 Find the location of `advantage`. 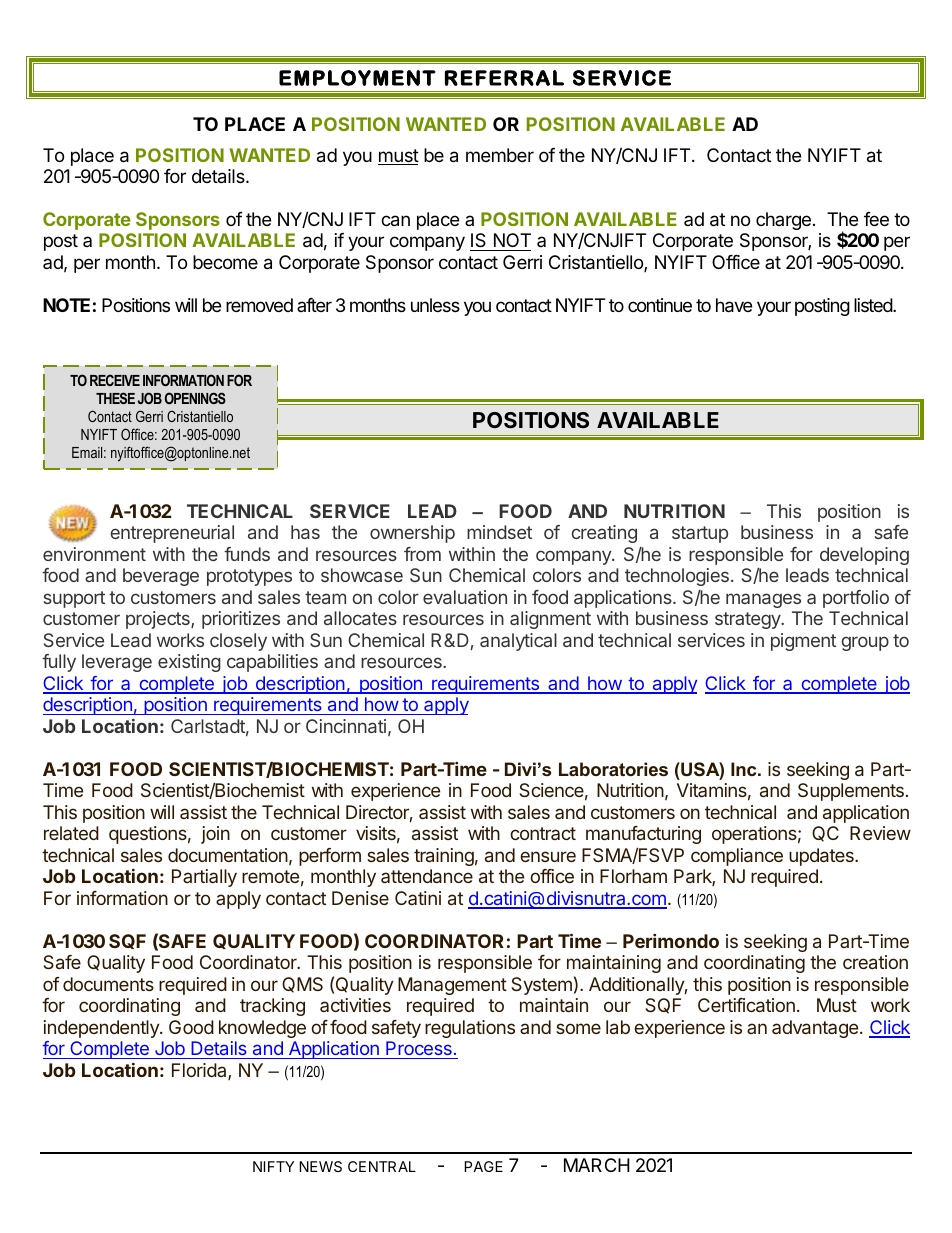

advantage is located at coordinates (815, 1029).
